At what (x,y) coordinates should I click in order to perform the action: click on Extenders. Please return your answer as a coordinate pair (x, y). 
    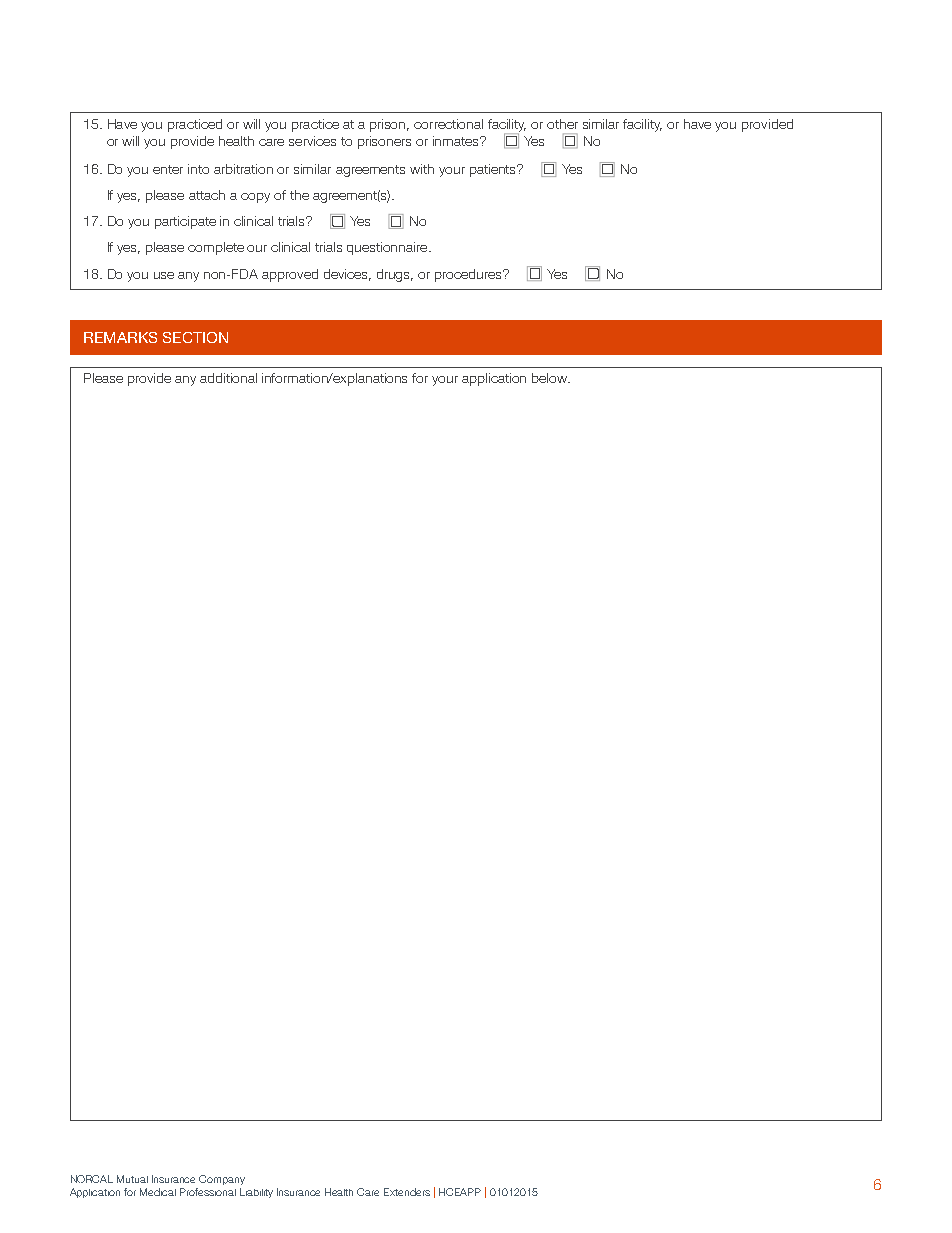
    Looking at the image, I should click on (407, 1192).
